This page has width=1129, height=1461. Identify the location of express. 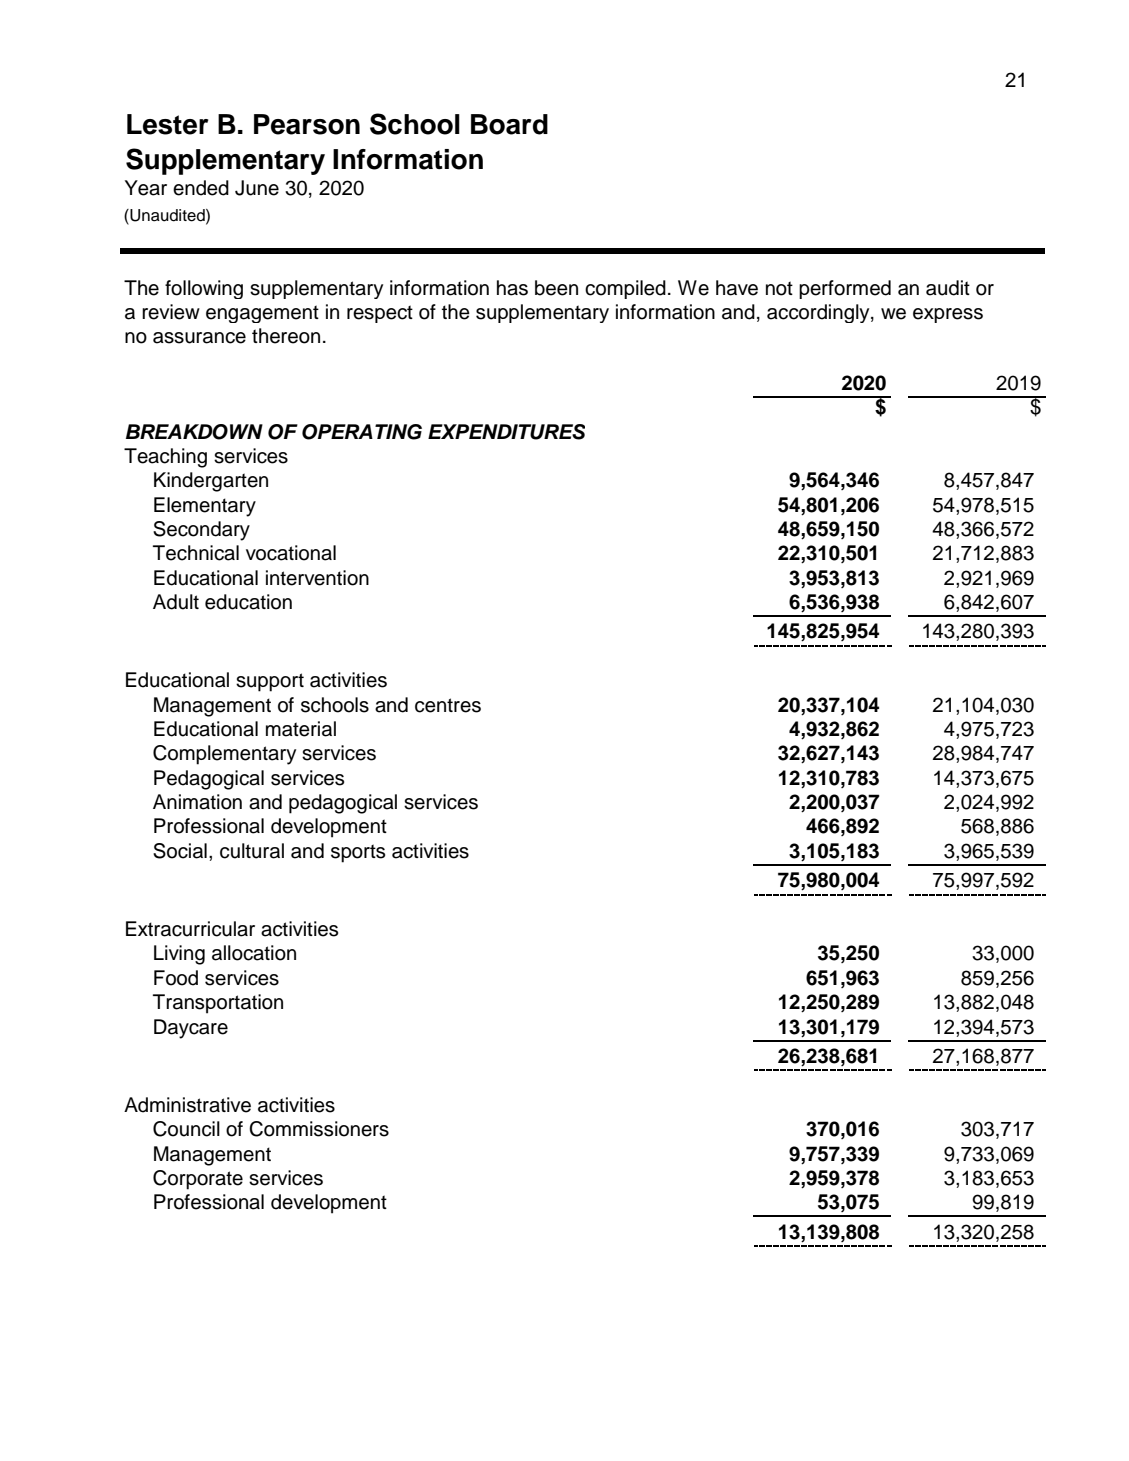
(948, 315).
